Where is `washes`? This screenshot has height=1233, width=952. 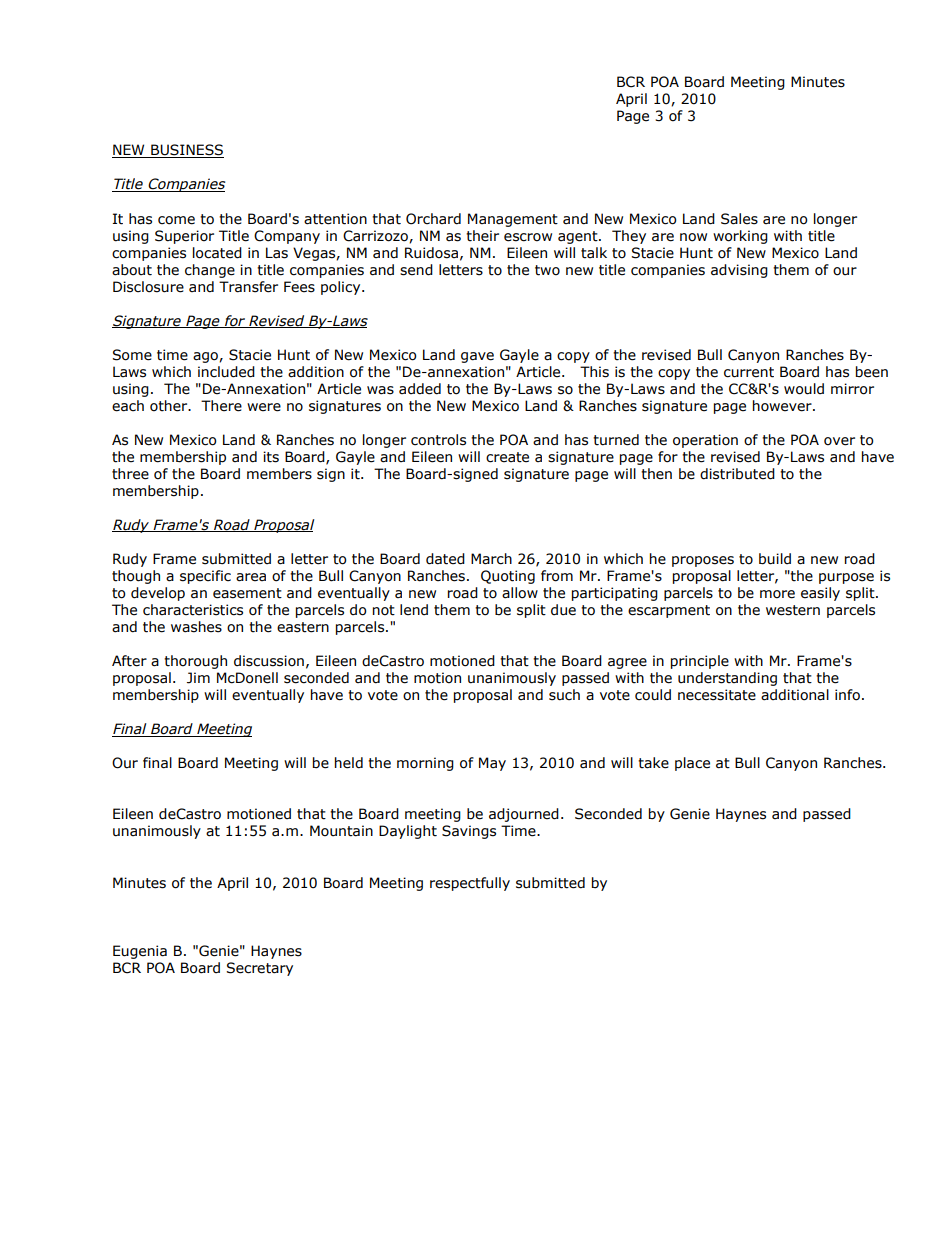
washes is located at coordinates (196, 627).
